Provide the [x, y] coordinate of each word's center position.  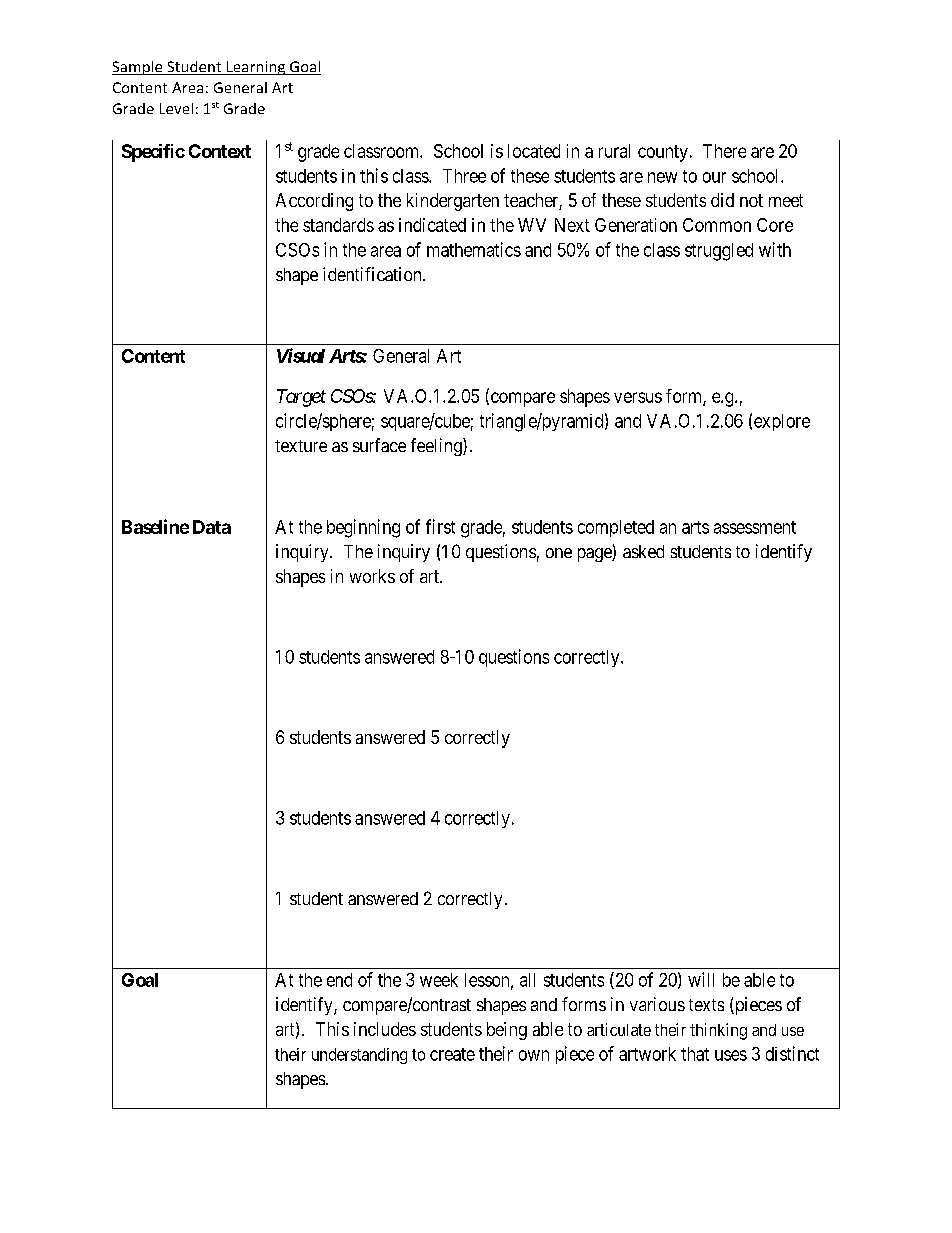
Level [176, 108]
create [452, 1054]
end [339, 980]
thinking [718, 1031]
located [534, 151]
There [724, 151]
